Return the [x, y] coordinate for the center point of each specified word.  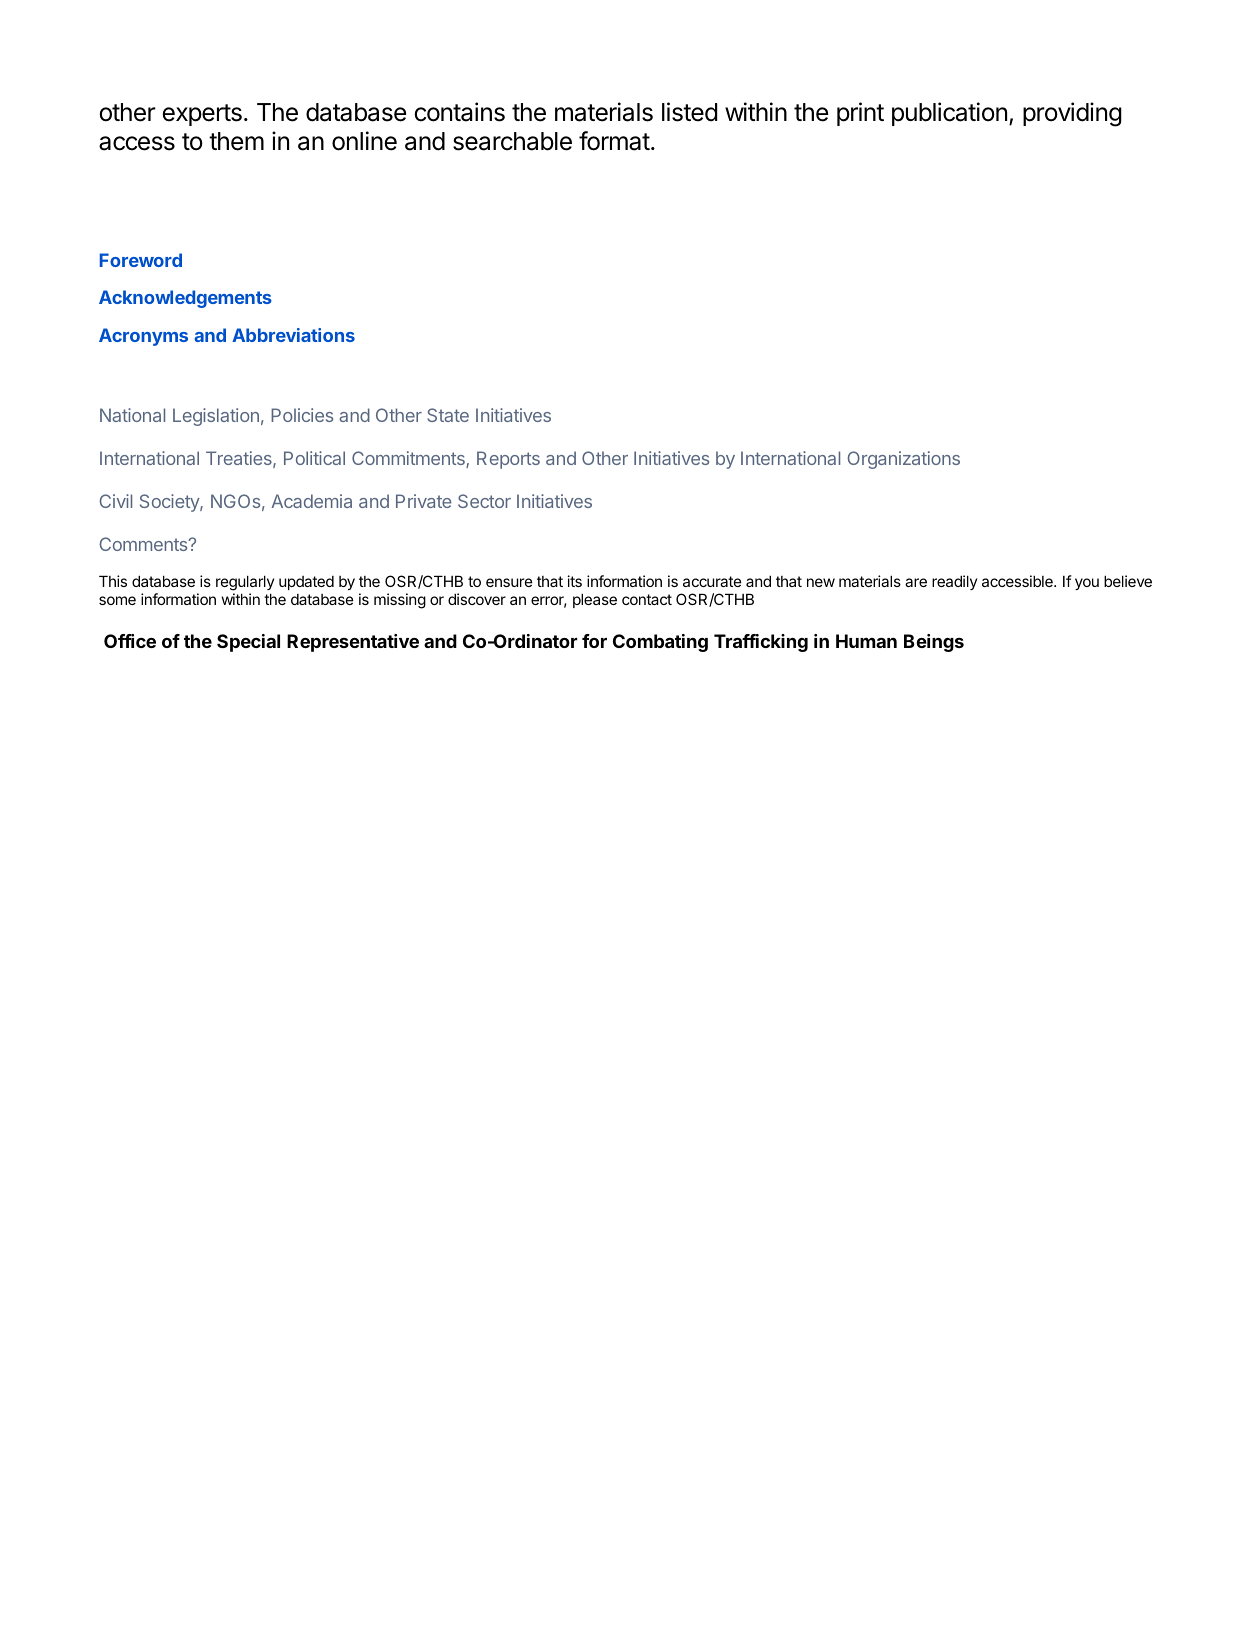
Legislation [216, 417]
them [236, 141]
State [448, 415]
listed [689, 112]
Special [248, 643]
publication [949, 114]
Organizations [903, 460]
